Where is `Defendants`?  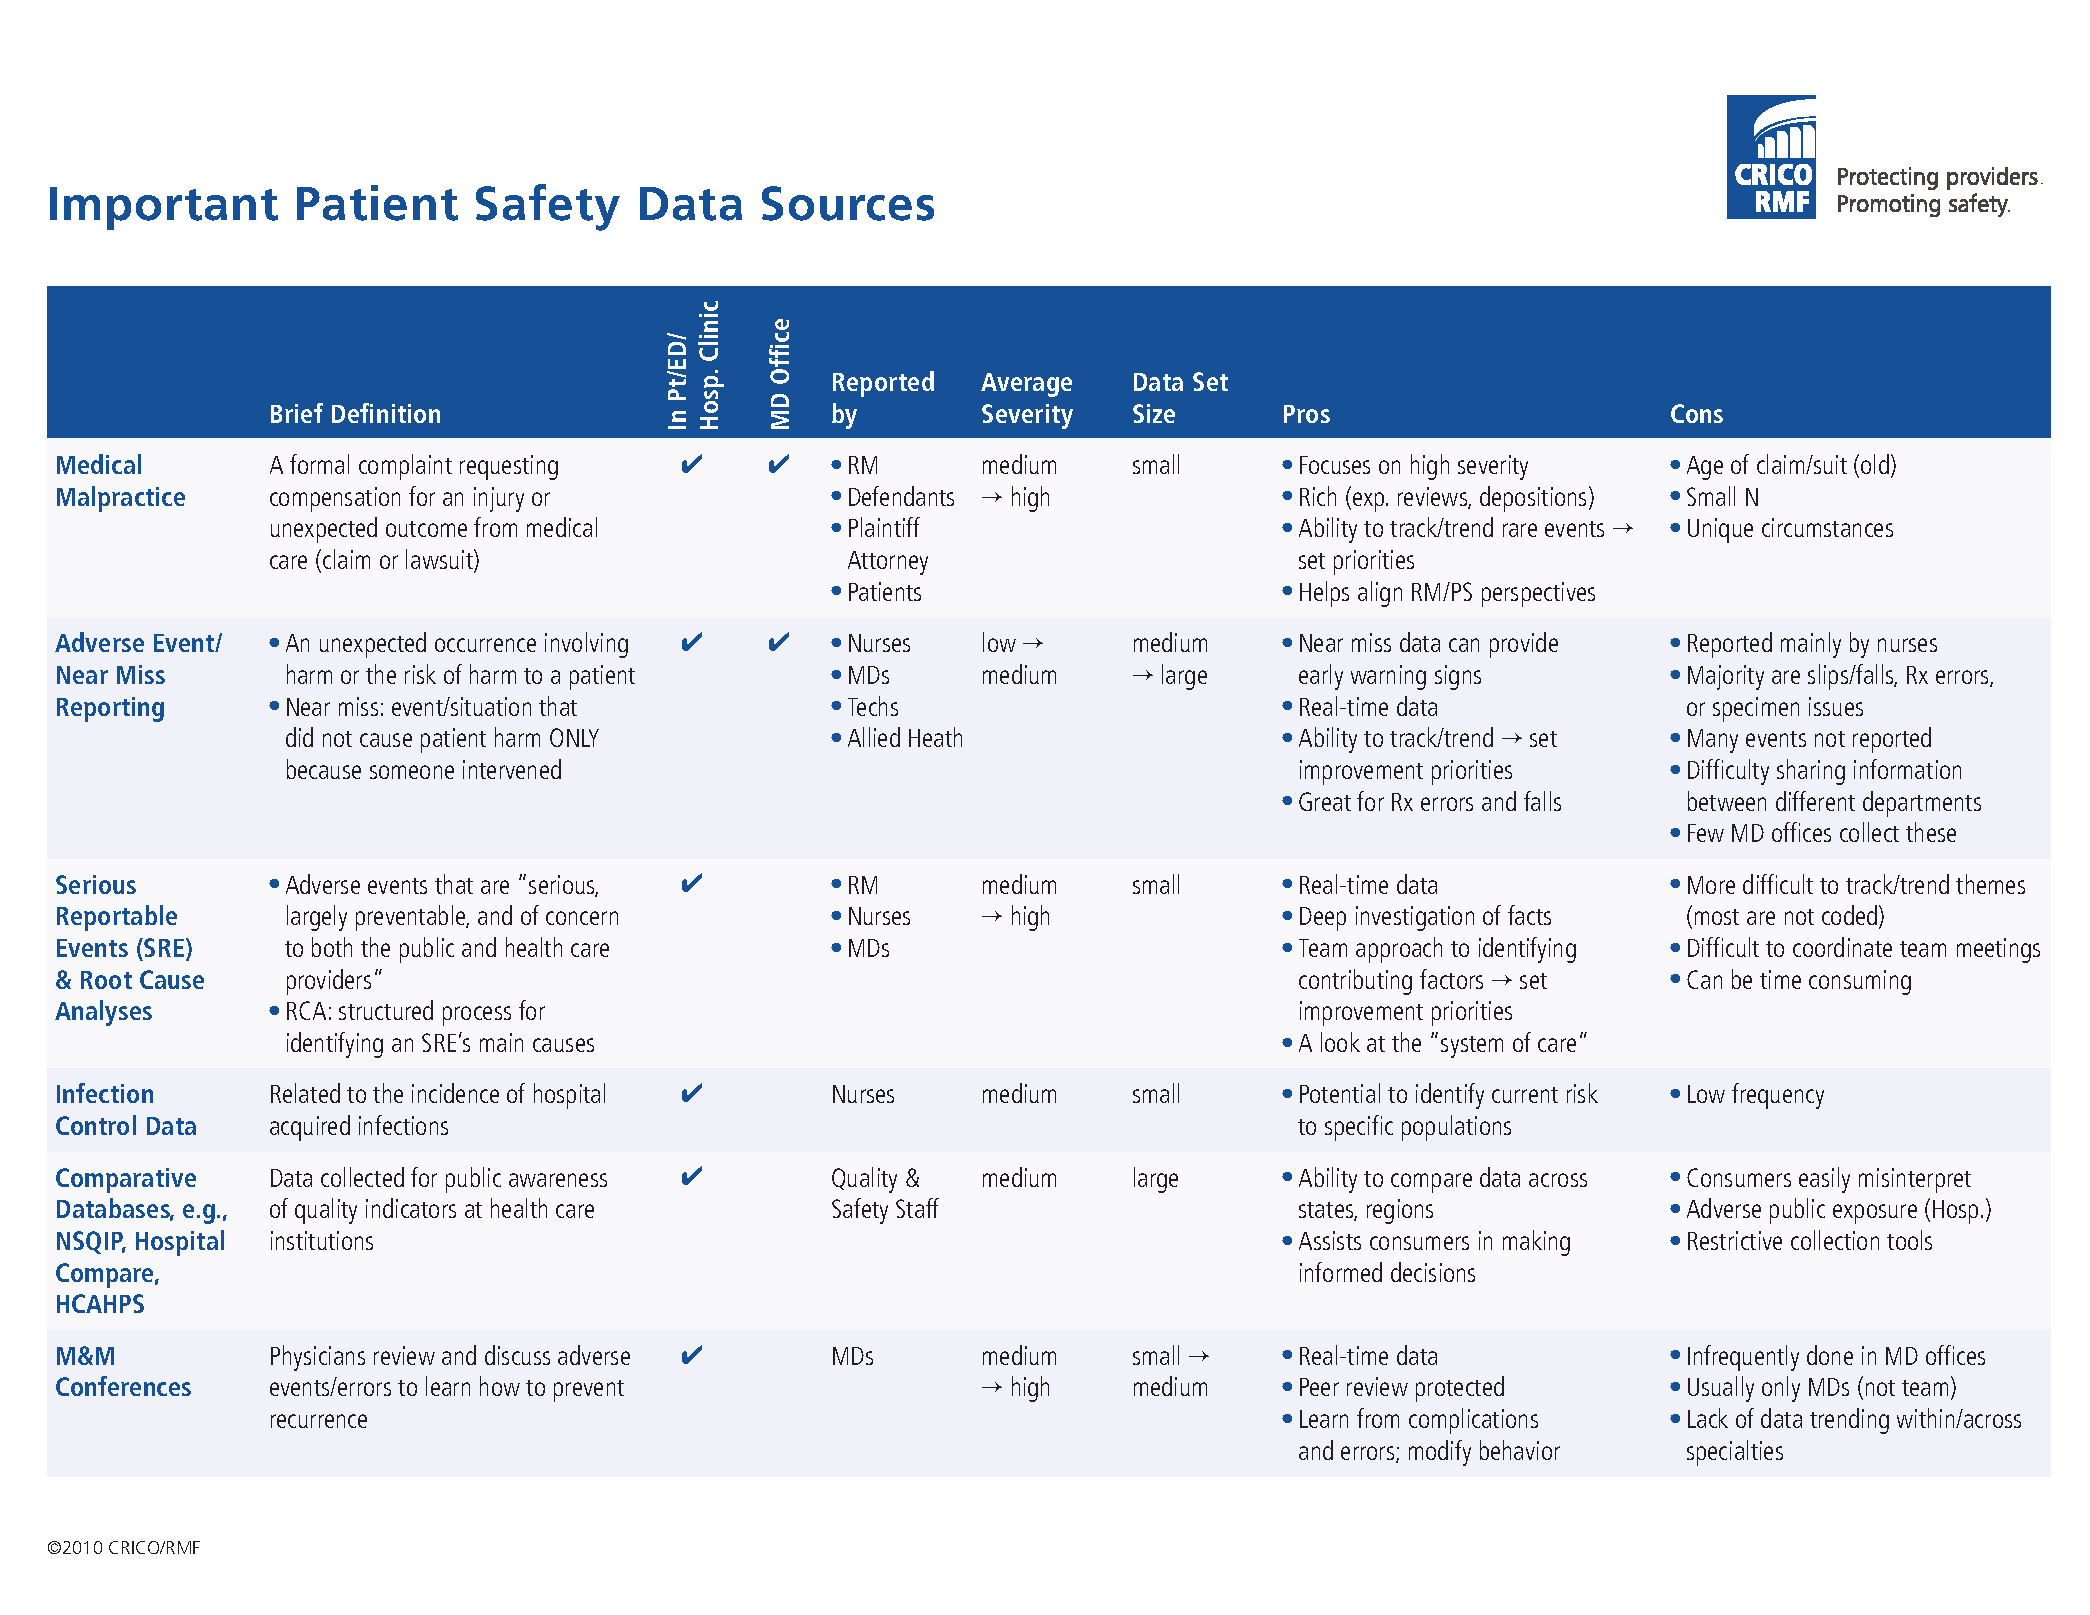
Defendants is located at coordinates (901, 496).
